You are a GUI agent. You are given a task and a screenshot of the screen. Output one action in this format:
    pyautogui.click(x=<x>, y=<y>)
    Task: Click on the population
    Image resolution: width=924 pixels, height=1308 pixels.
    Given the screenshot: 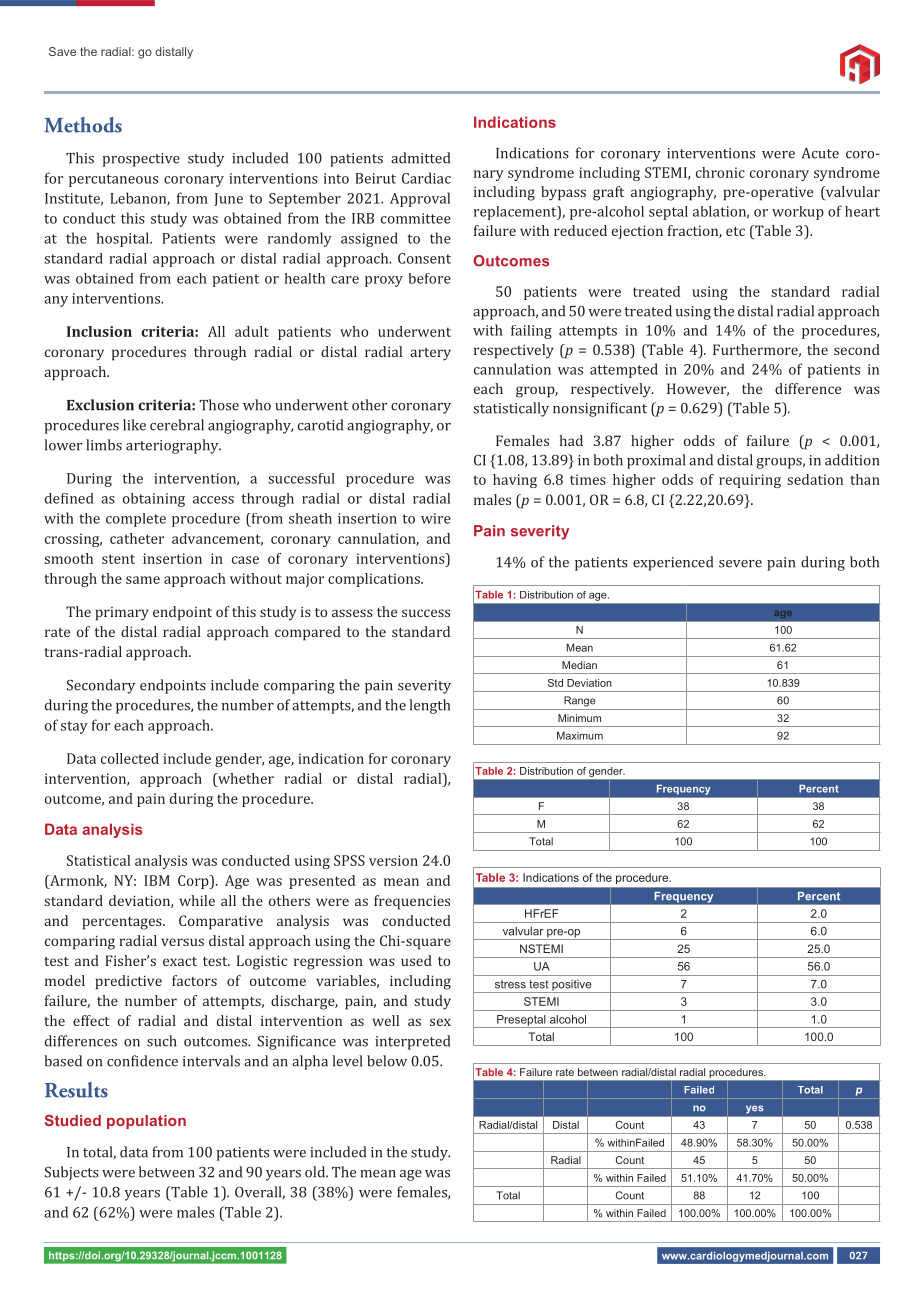 What is the action you would take?
    pyautogui.click(x=146, y=1122)
